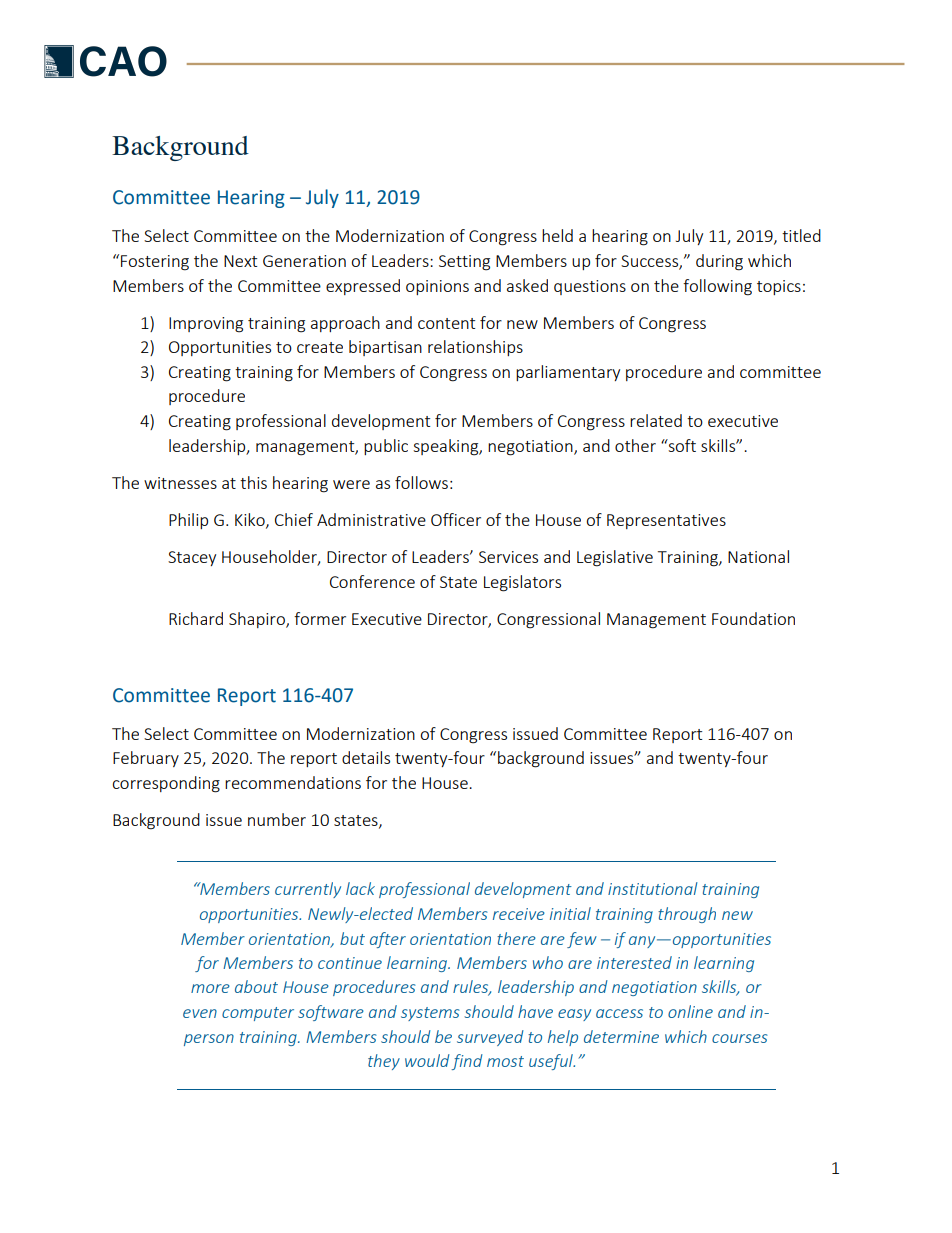 This document has height=1233, width=952. Describe the element at coordinates (196, 618) in the document. I see `Richard` at that location.
